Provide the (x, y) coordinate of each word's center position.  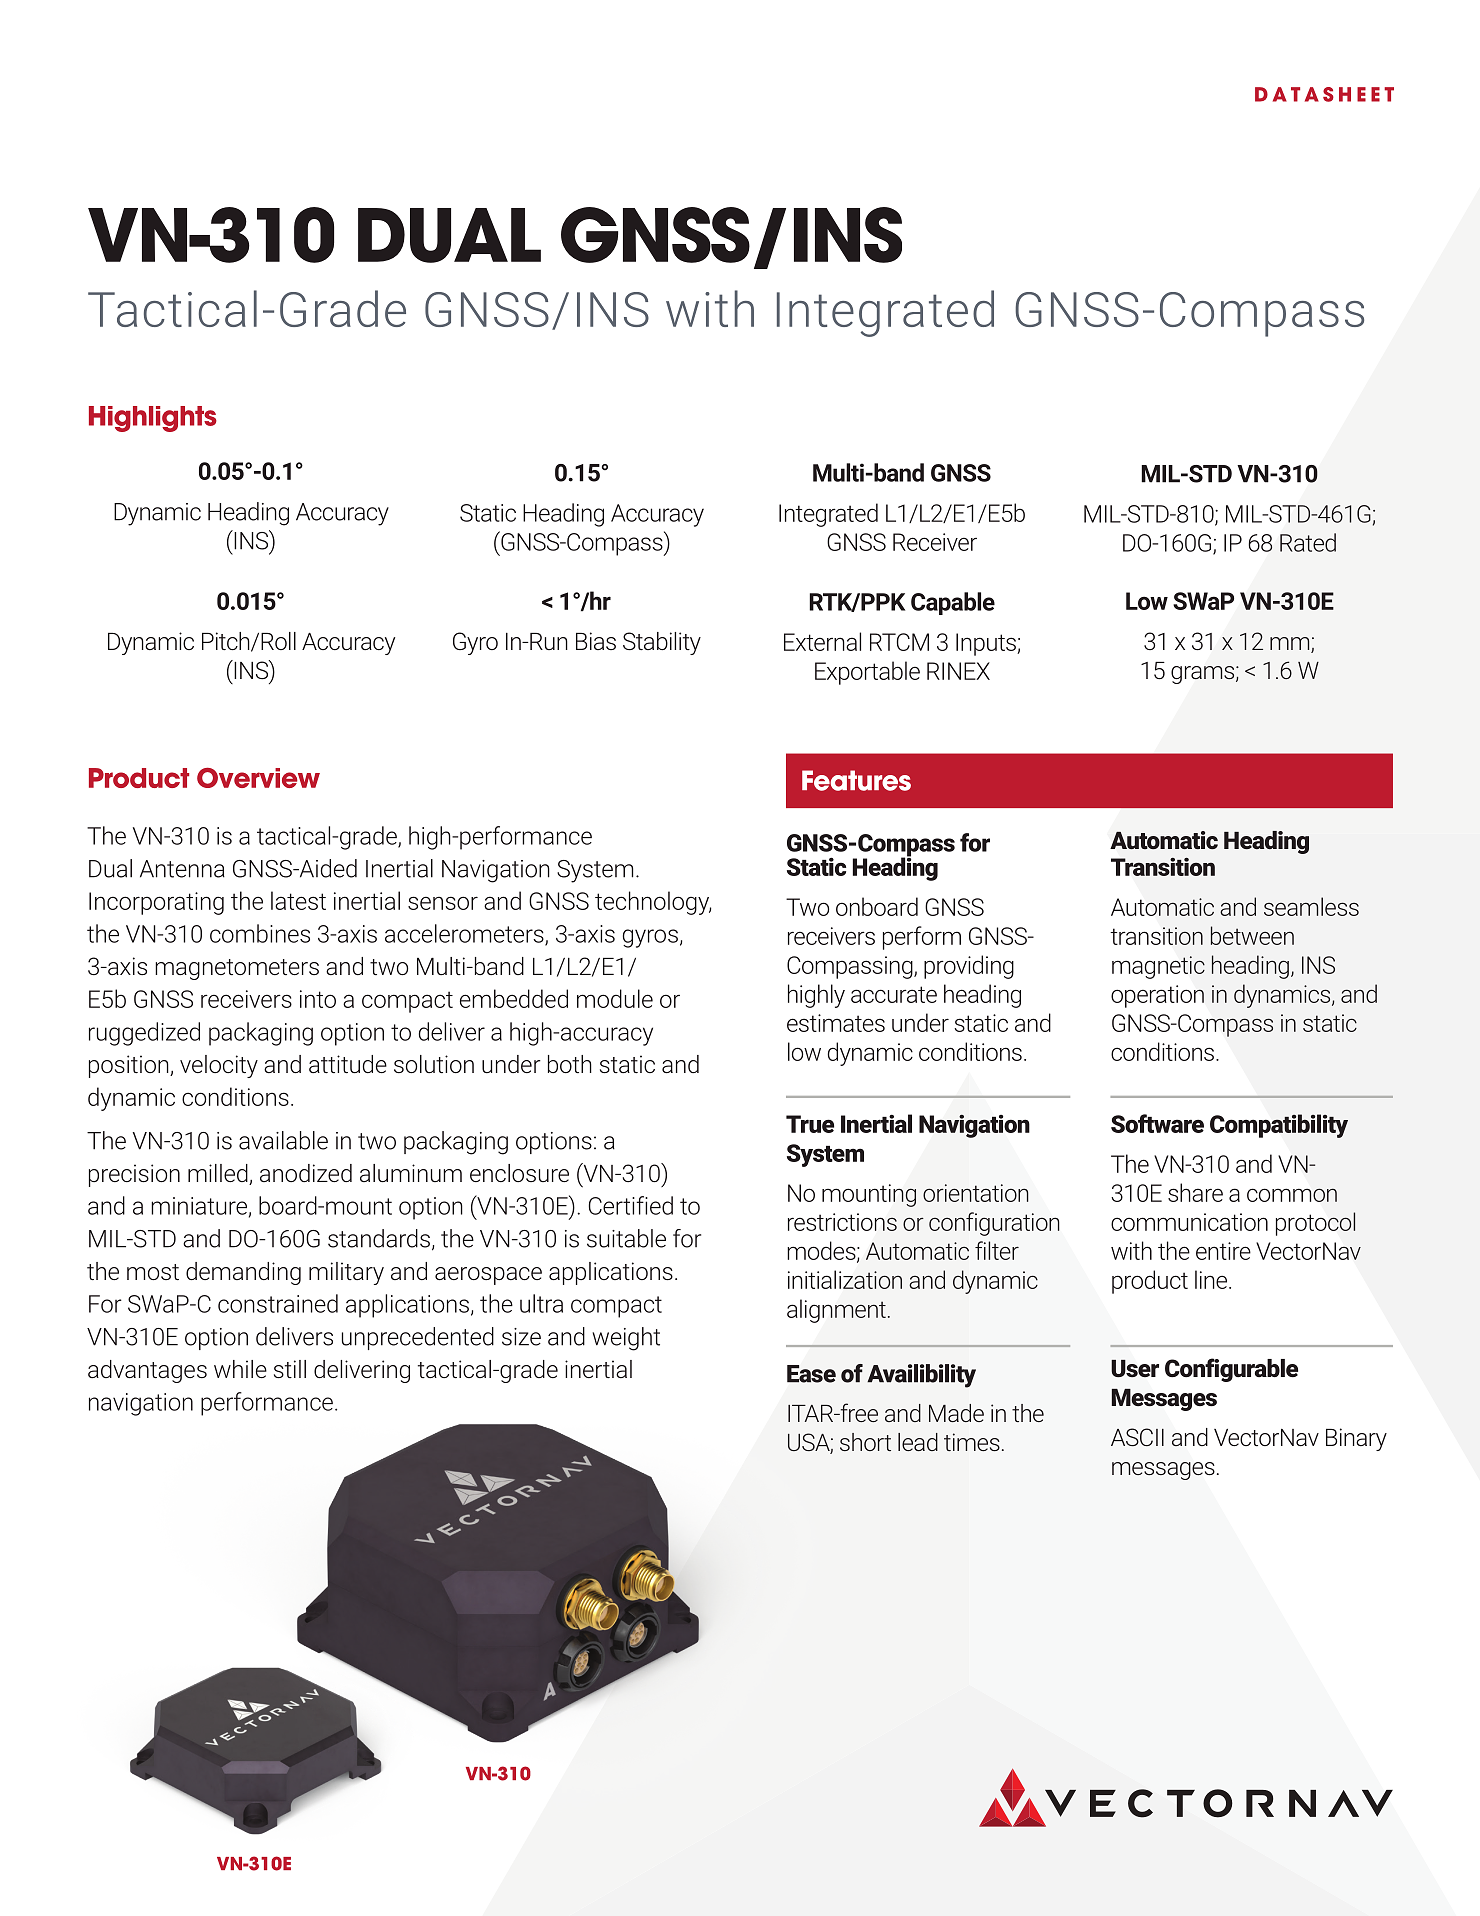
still (290, 1369)
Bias (596, 641)
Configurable (1231, 1370)
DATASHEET (1324, 94)
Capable (953, 603)
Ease (811, 1374)
